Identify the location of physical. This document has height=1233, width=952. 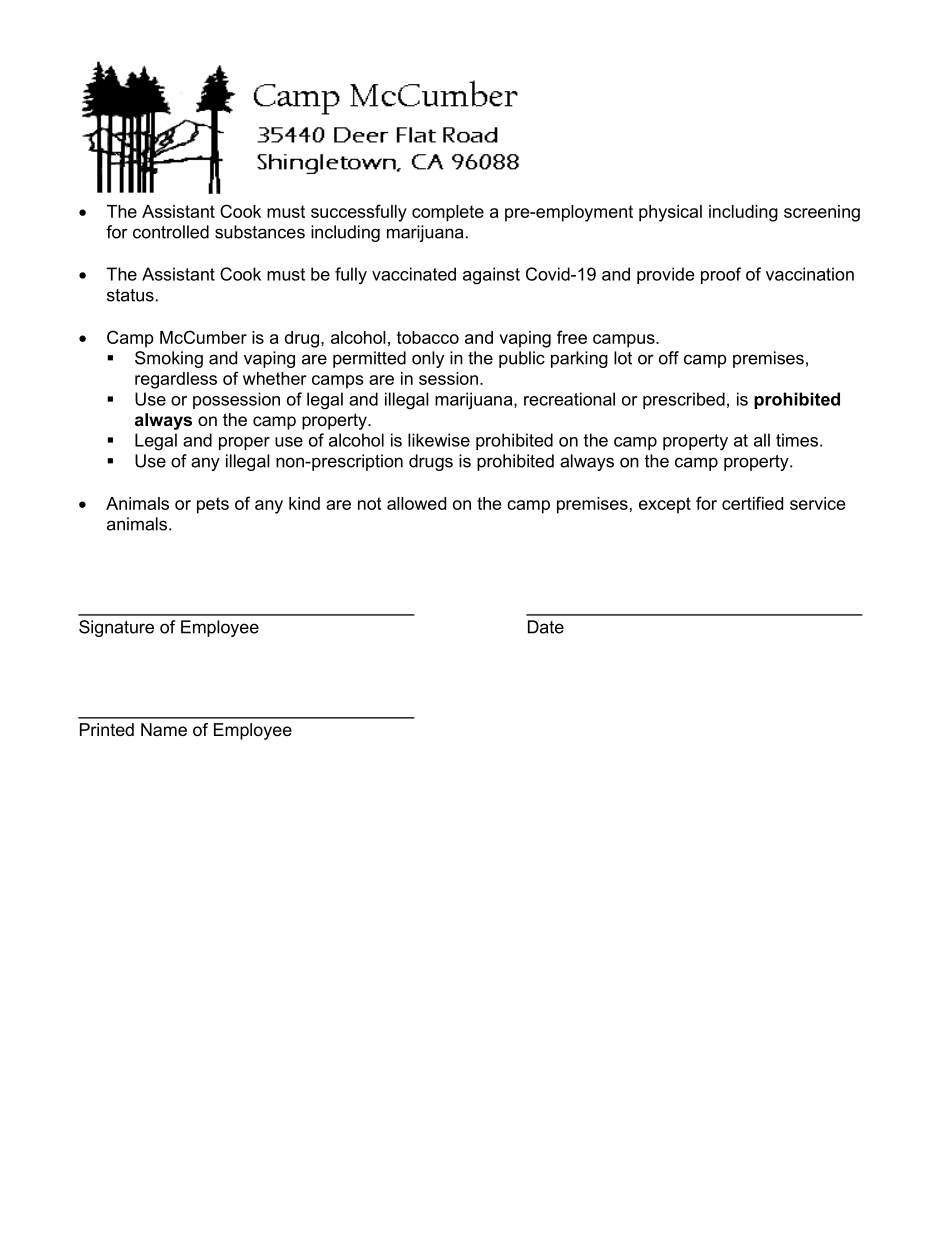
(670, 213).
